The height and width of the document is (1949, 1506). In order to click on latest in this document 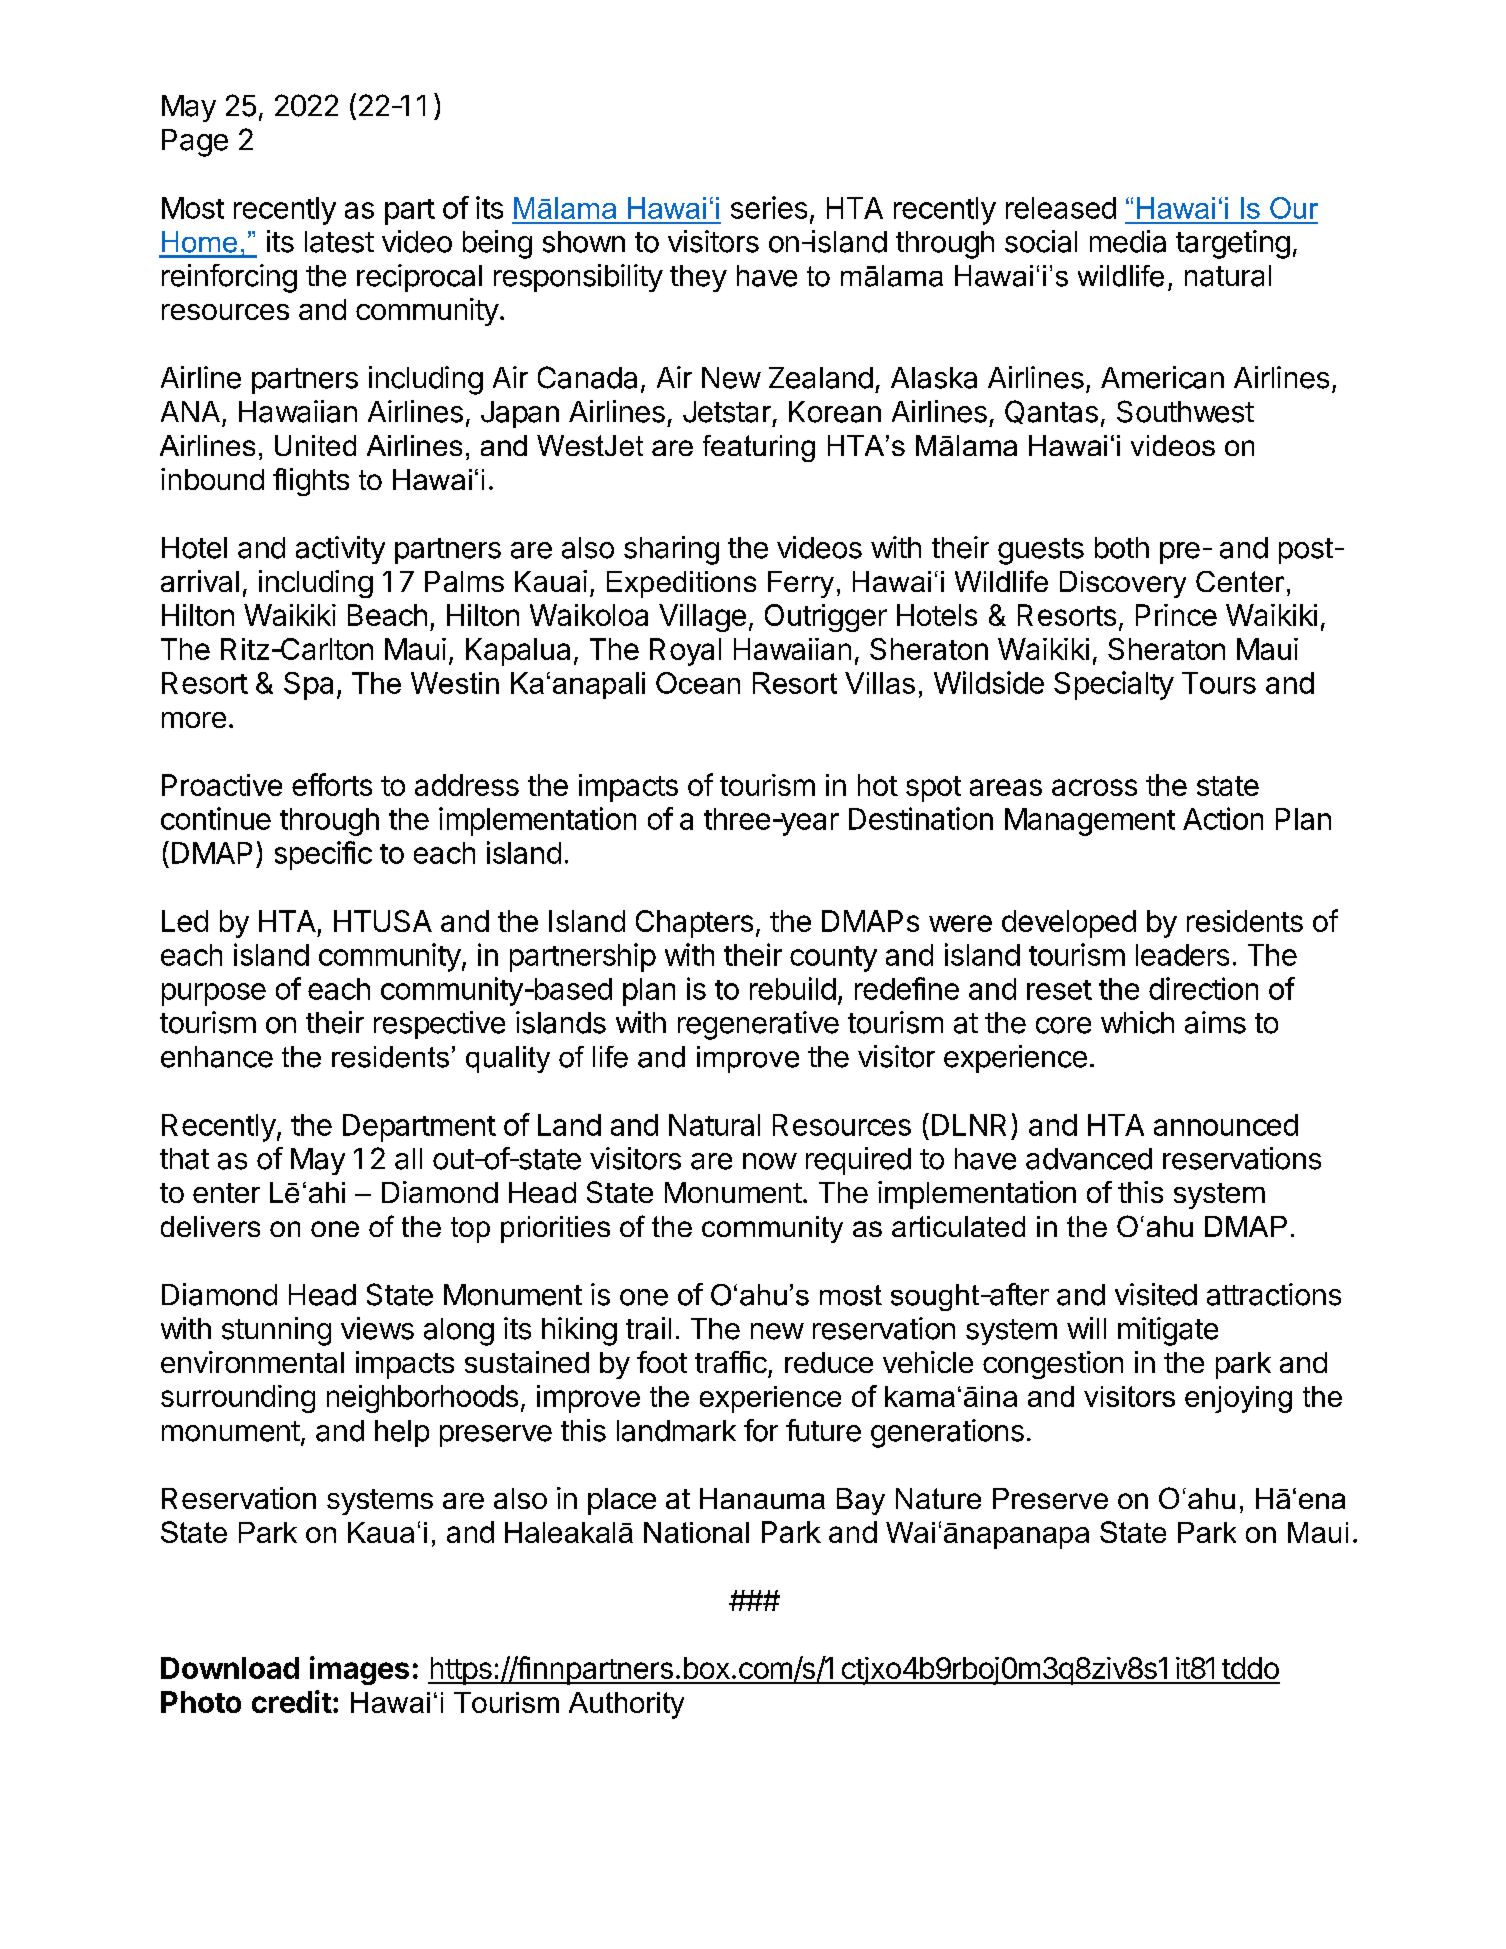, I will do `click(339, 242)`.
